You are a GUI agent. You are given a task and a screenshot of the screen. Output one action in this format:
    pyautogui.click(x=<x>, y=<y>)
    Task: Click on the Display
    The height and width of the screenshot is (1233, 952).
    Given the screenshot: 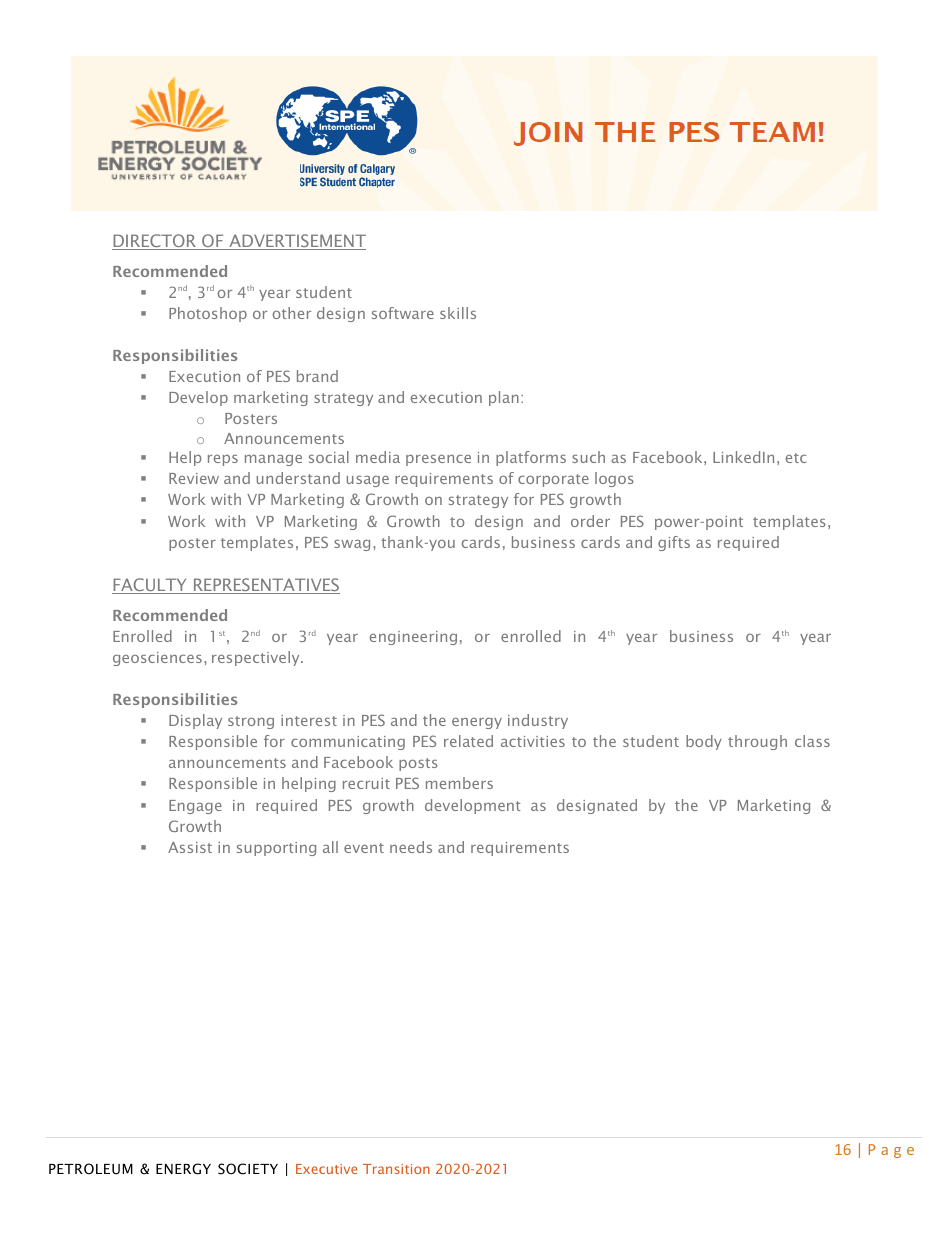 What is the action you would take?
    pyautogui.click(x=195, y=721)
